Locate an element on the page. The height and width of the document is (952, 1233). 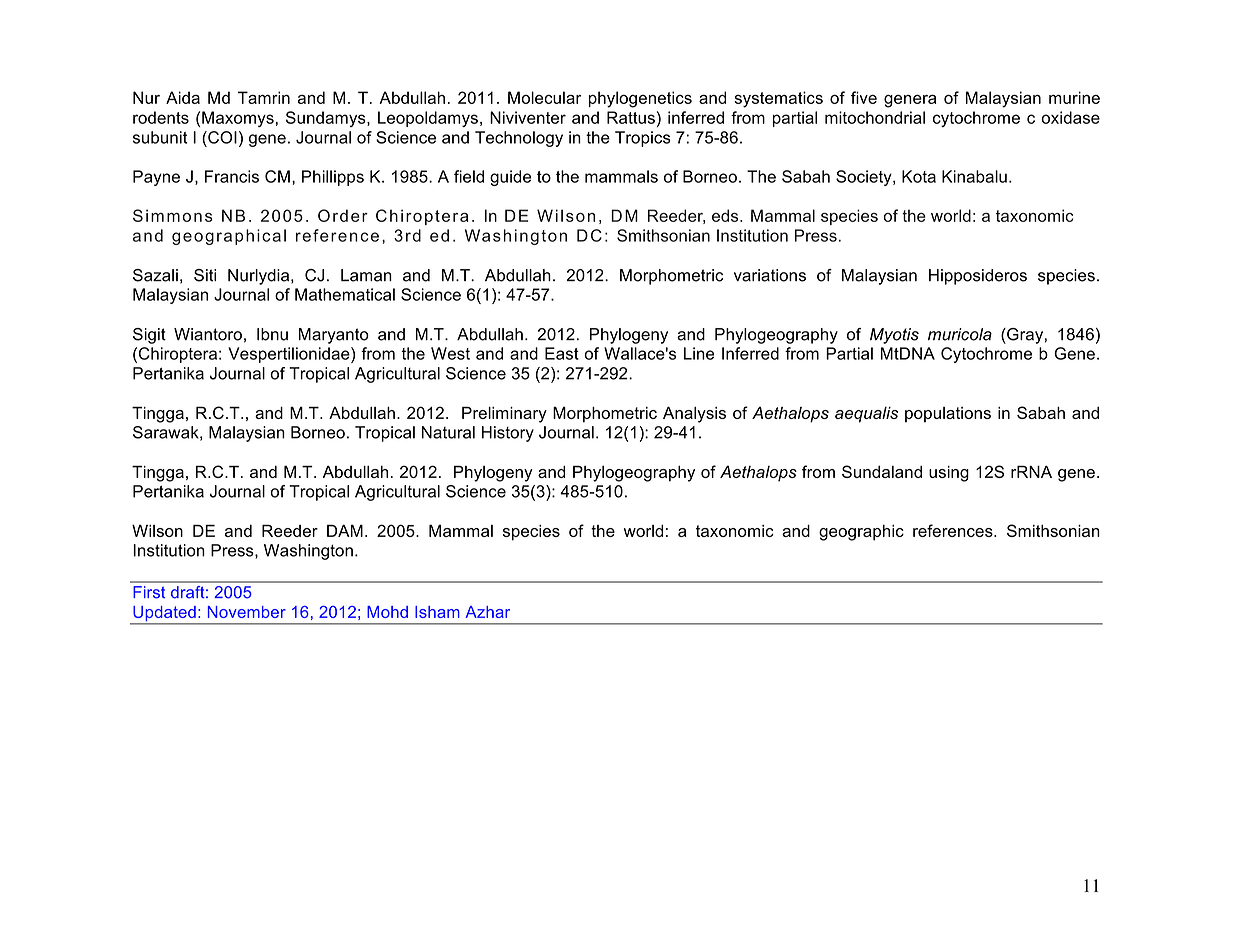
East is located at coordinates (562, 353).
